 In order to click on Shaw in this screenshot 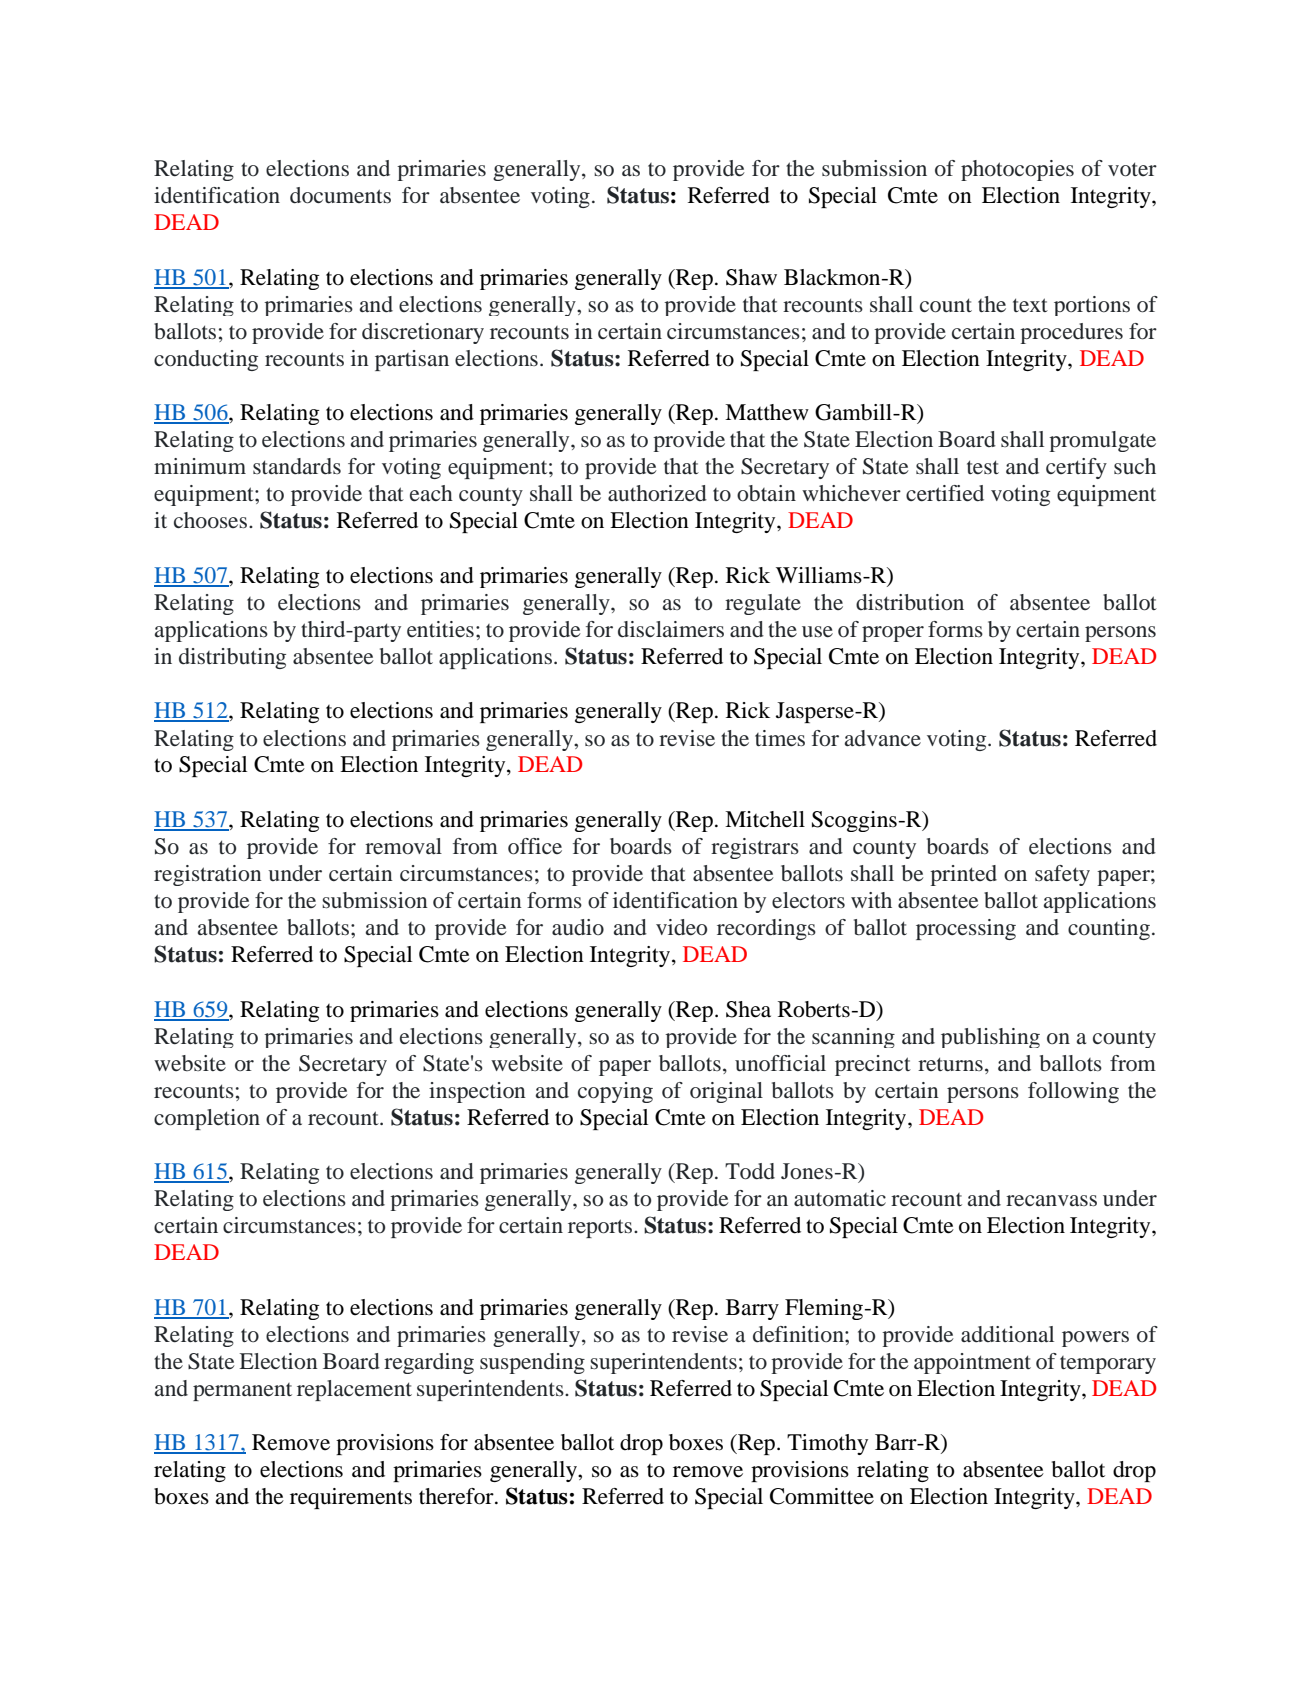, I will do `click(751, 277)`.
